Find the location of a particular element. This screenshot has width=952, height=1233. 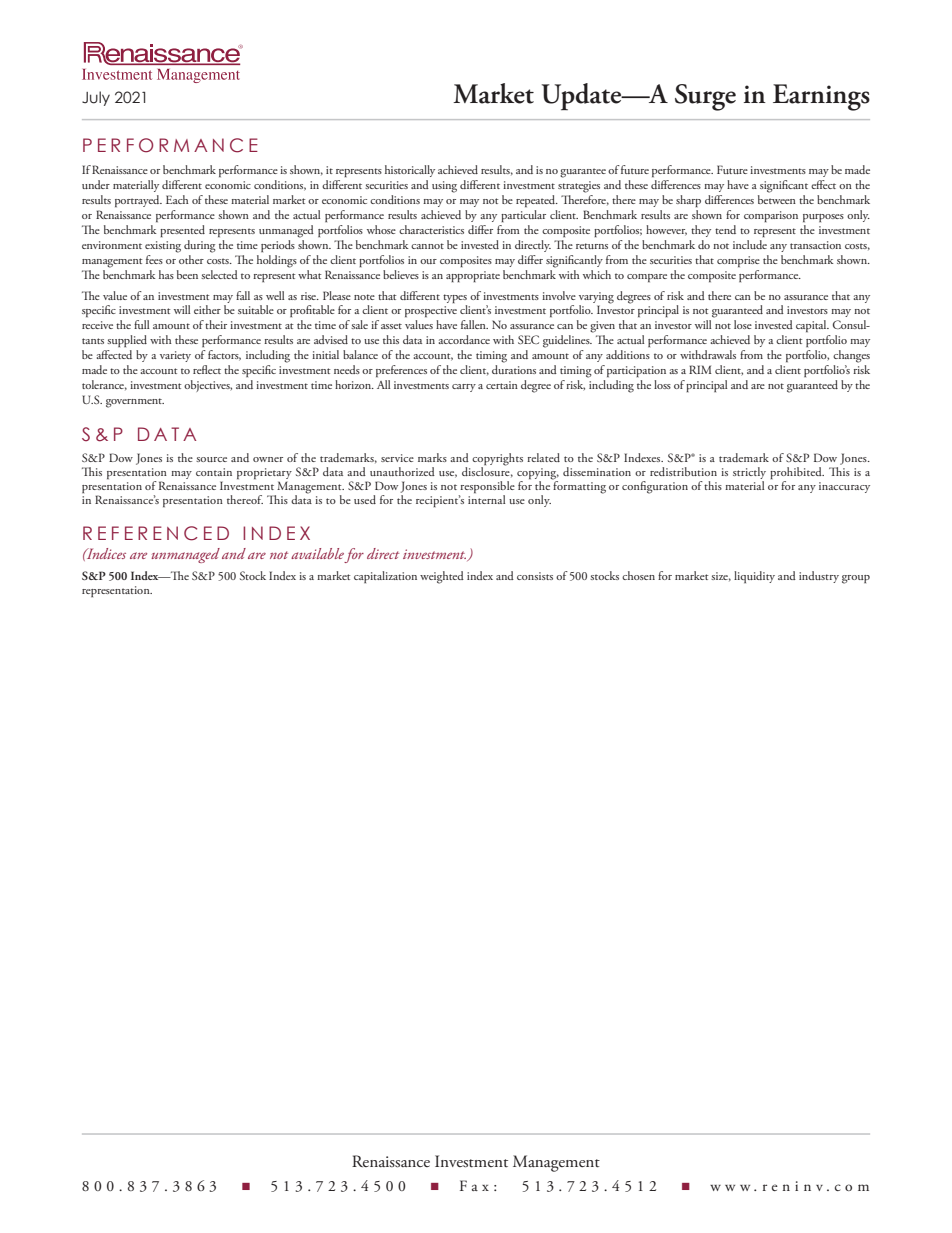

using is located at coordinates (444, 187).
